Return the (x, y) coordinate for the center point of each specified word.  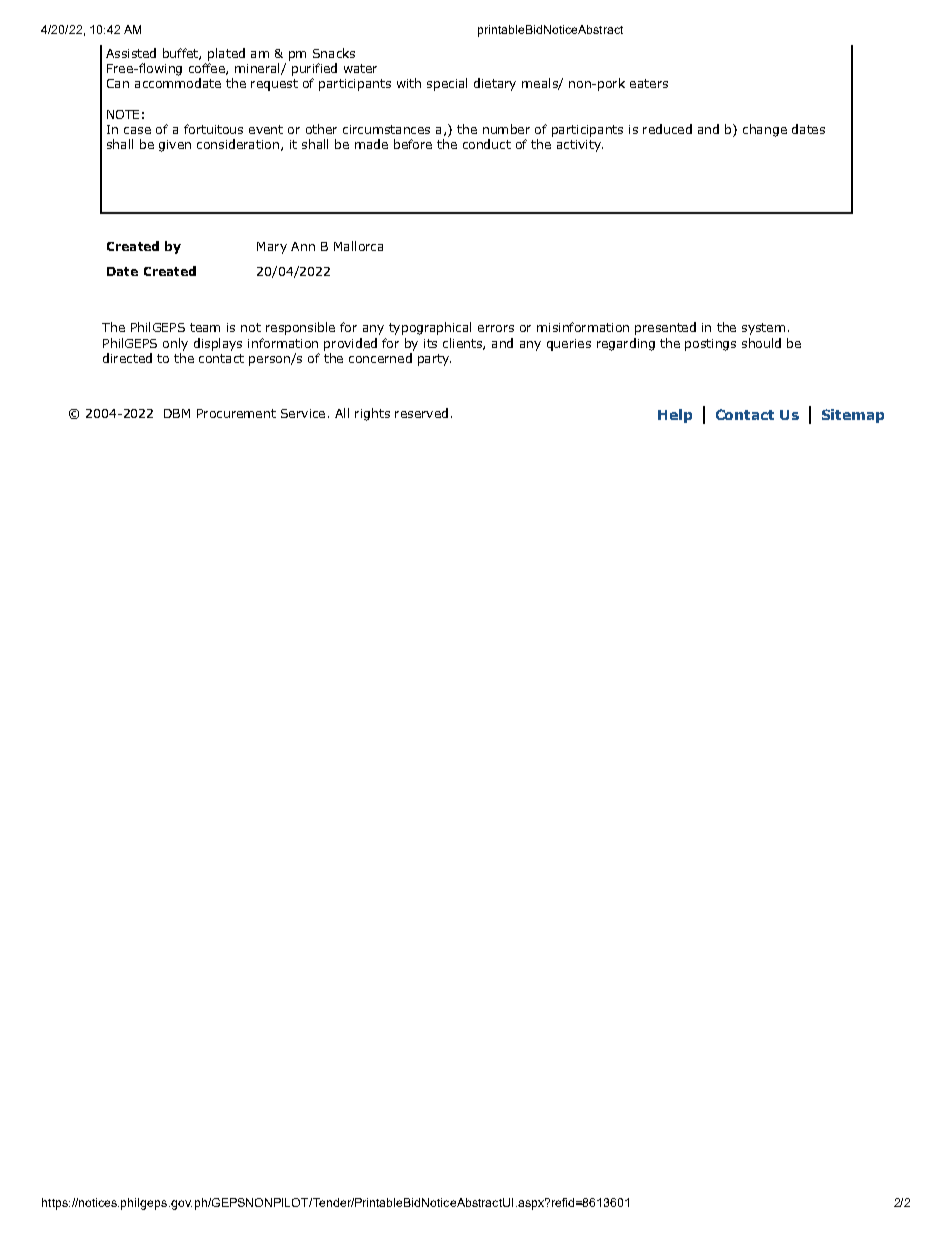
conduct (487, 144)
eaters (649, 83)
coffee (208, 69)
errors (496, 328)
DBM (177, 413)
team (205, 327)
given (175, 146)
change (765, 130)
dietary (495, 84)
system (763, 329)
